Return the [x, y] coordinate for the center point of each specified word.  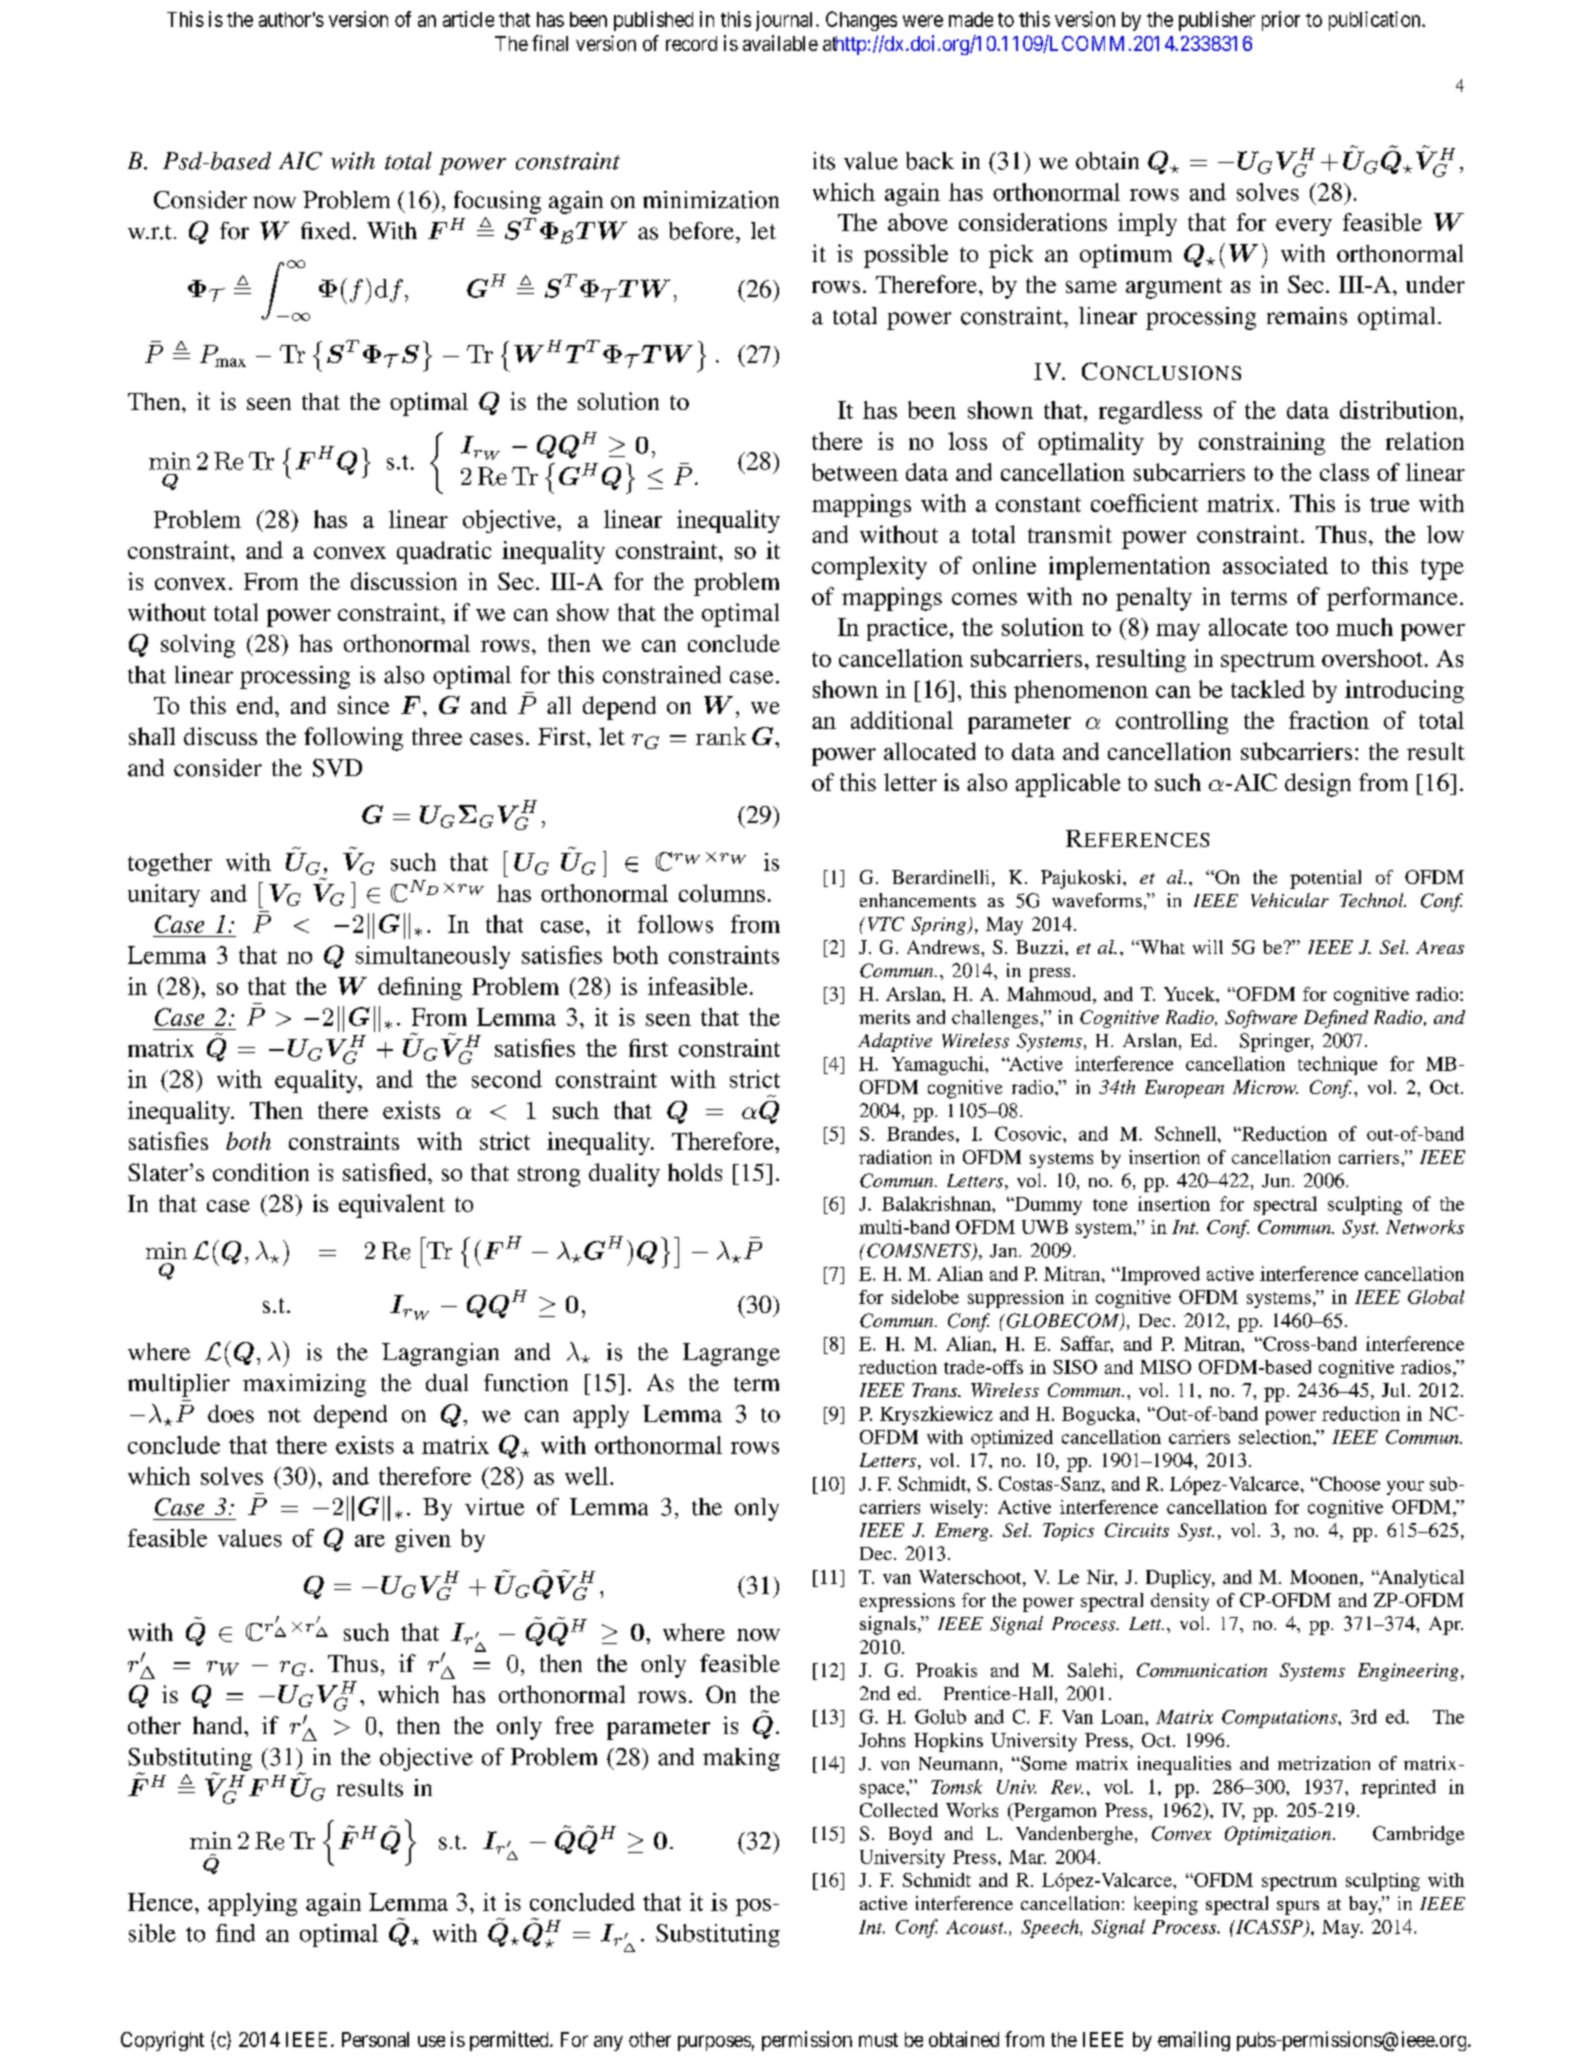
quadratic [444, 552]
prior [1281, 21]
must [878, 2040]
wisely [956, 1509]
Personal [375, 2039]
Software [1261, 1019]
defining [420, 988]
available [780, 43]
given [423, 1540]
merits [884, 1017]
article [468, 19]
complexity [869, 568]
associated [1275, 565]
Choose [1348, 1483]
